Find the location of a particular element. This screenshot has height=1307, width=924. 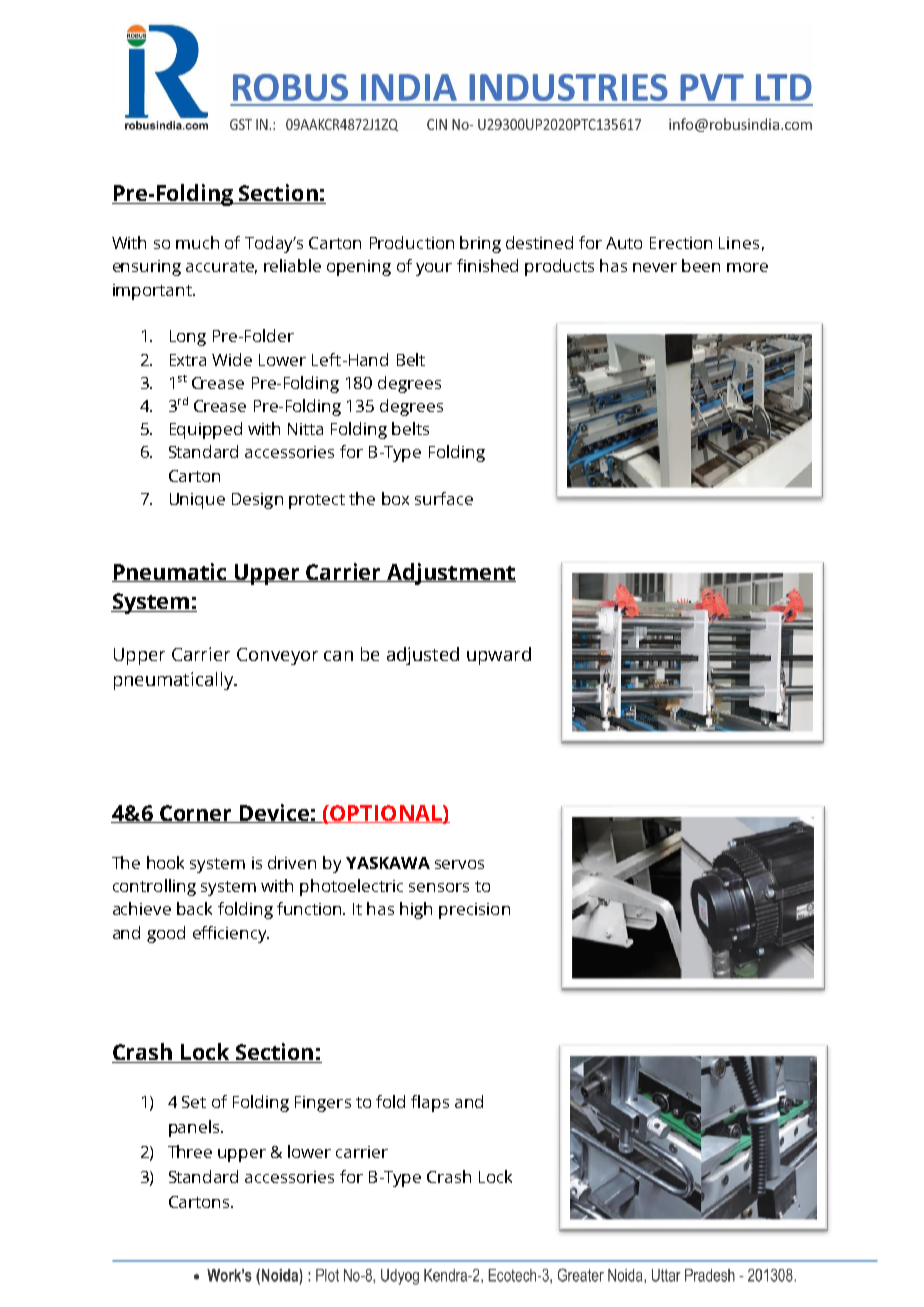

Conveyor is located at coordinates (277, 656).
